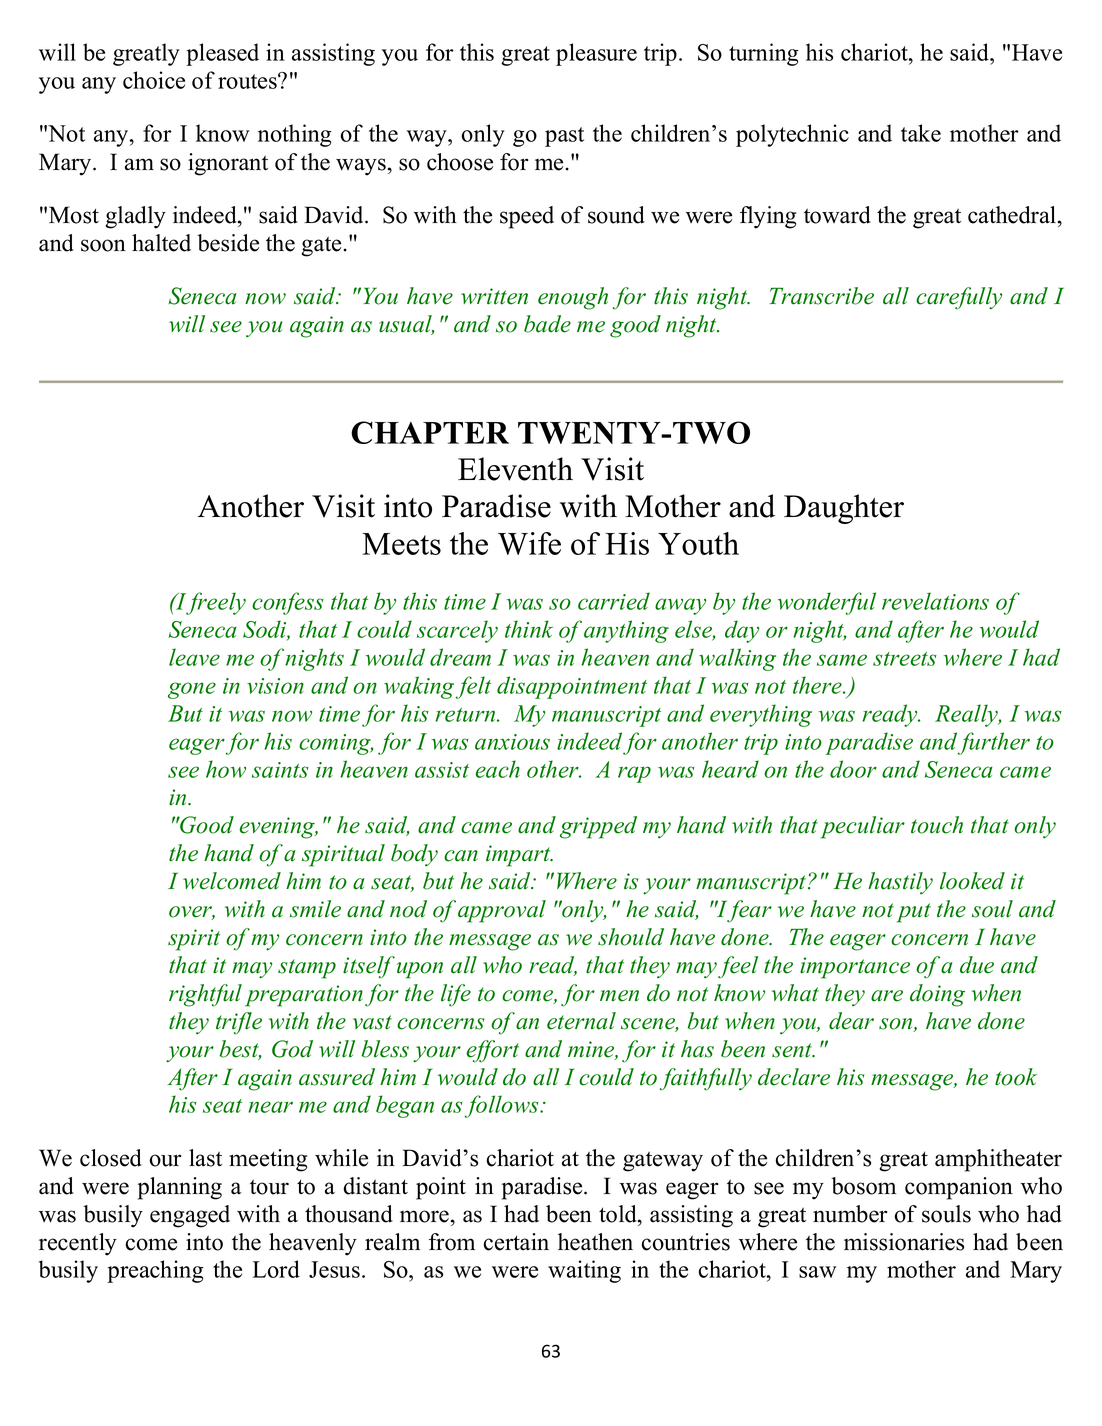 The image size is (1102, 1426). Describe the element at coordinates (855, 968) in the screenshot. I see `importance` at that location.
